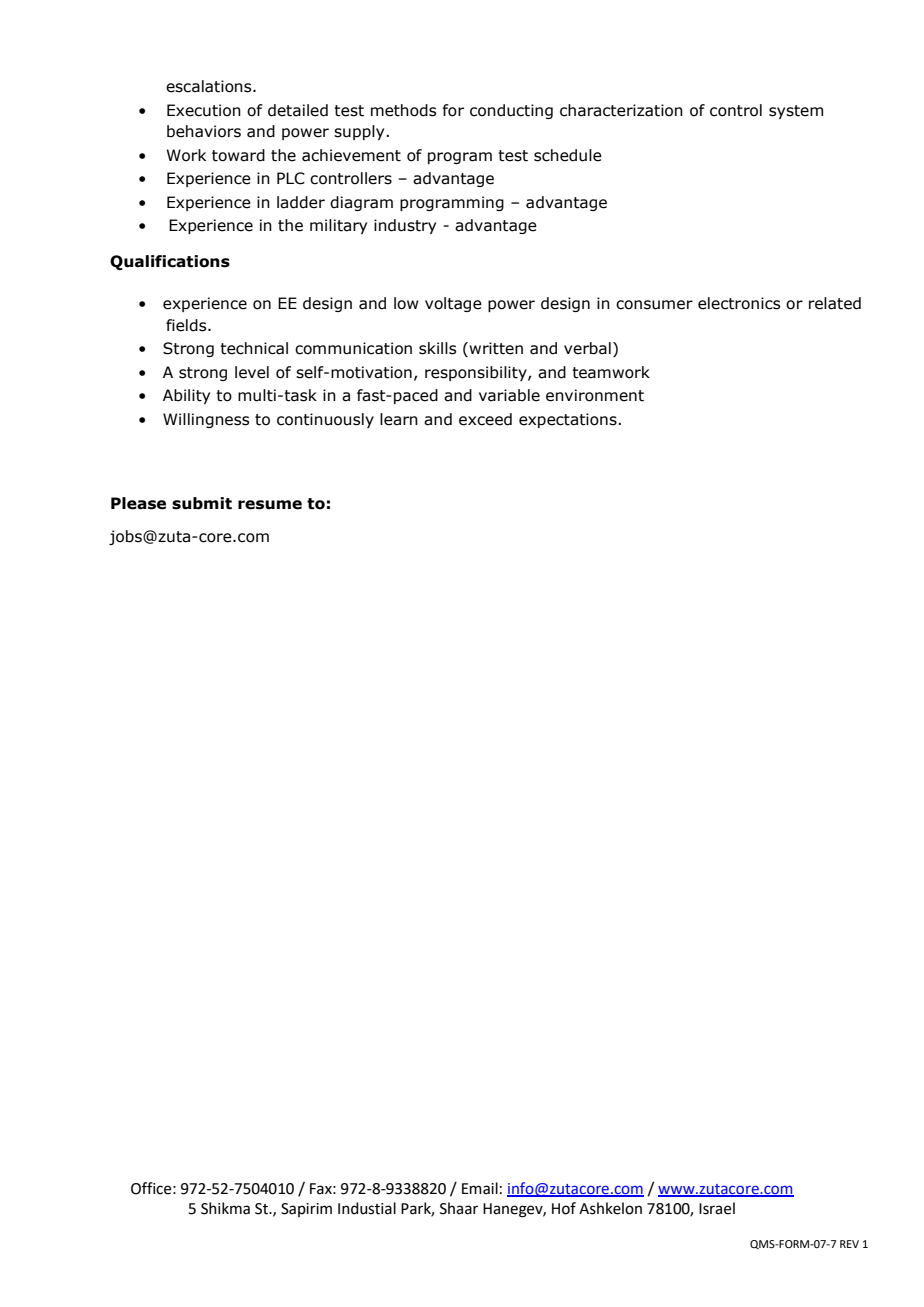 The height and width of the page is (1307, 924). I want to click on submit, so click(202, 503).
